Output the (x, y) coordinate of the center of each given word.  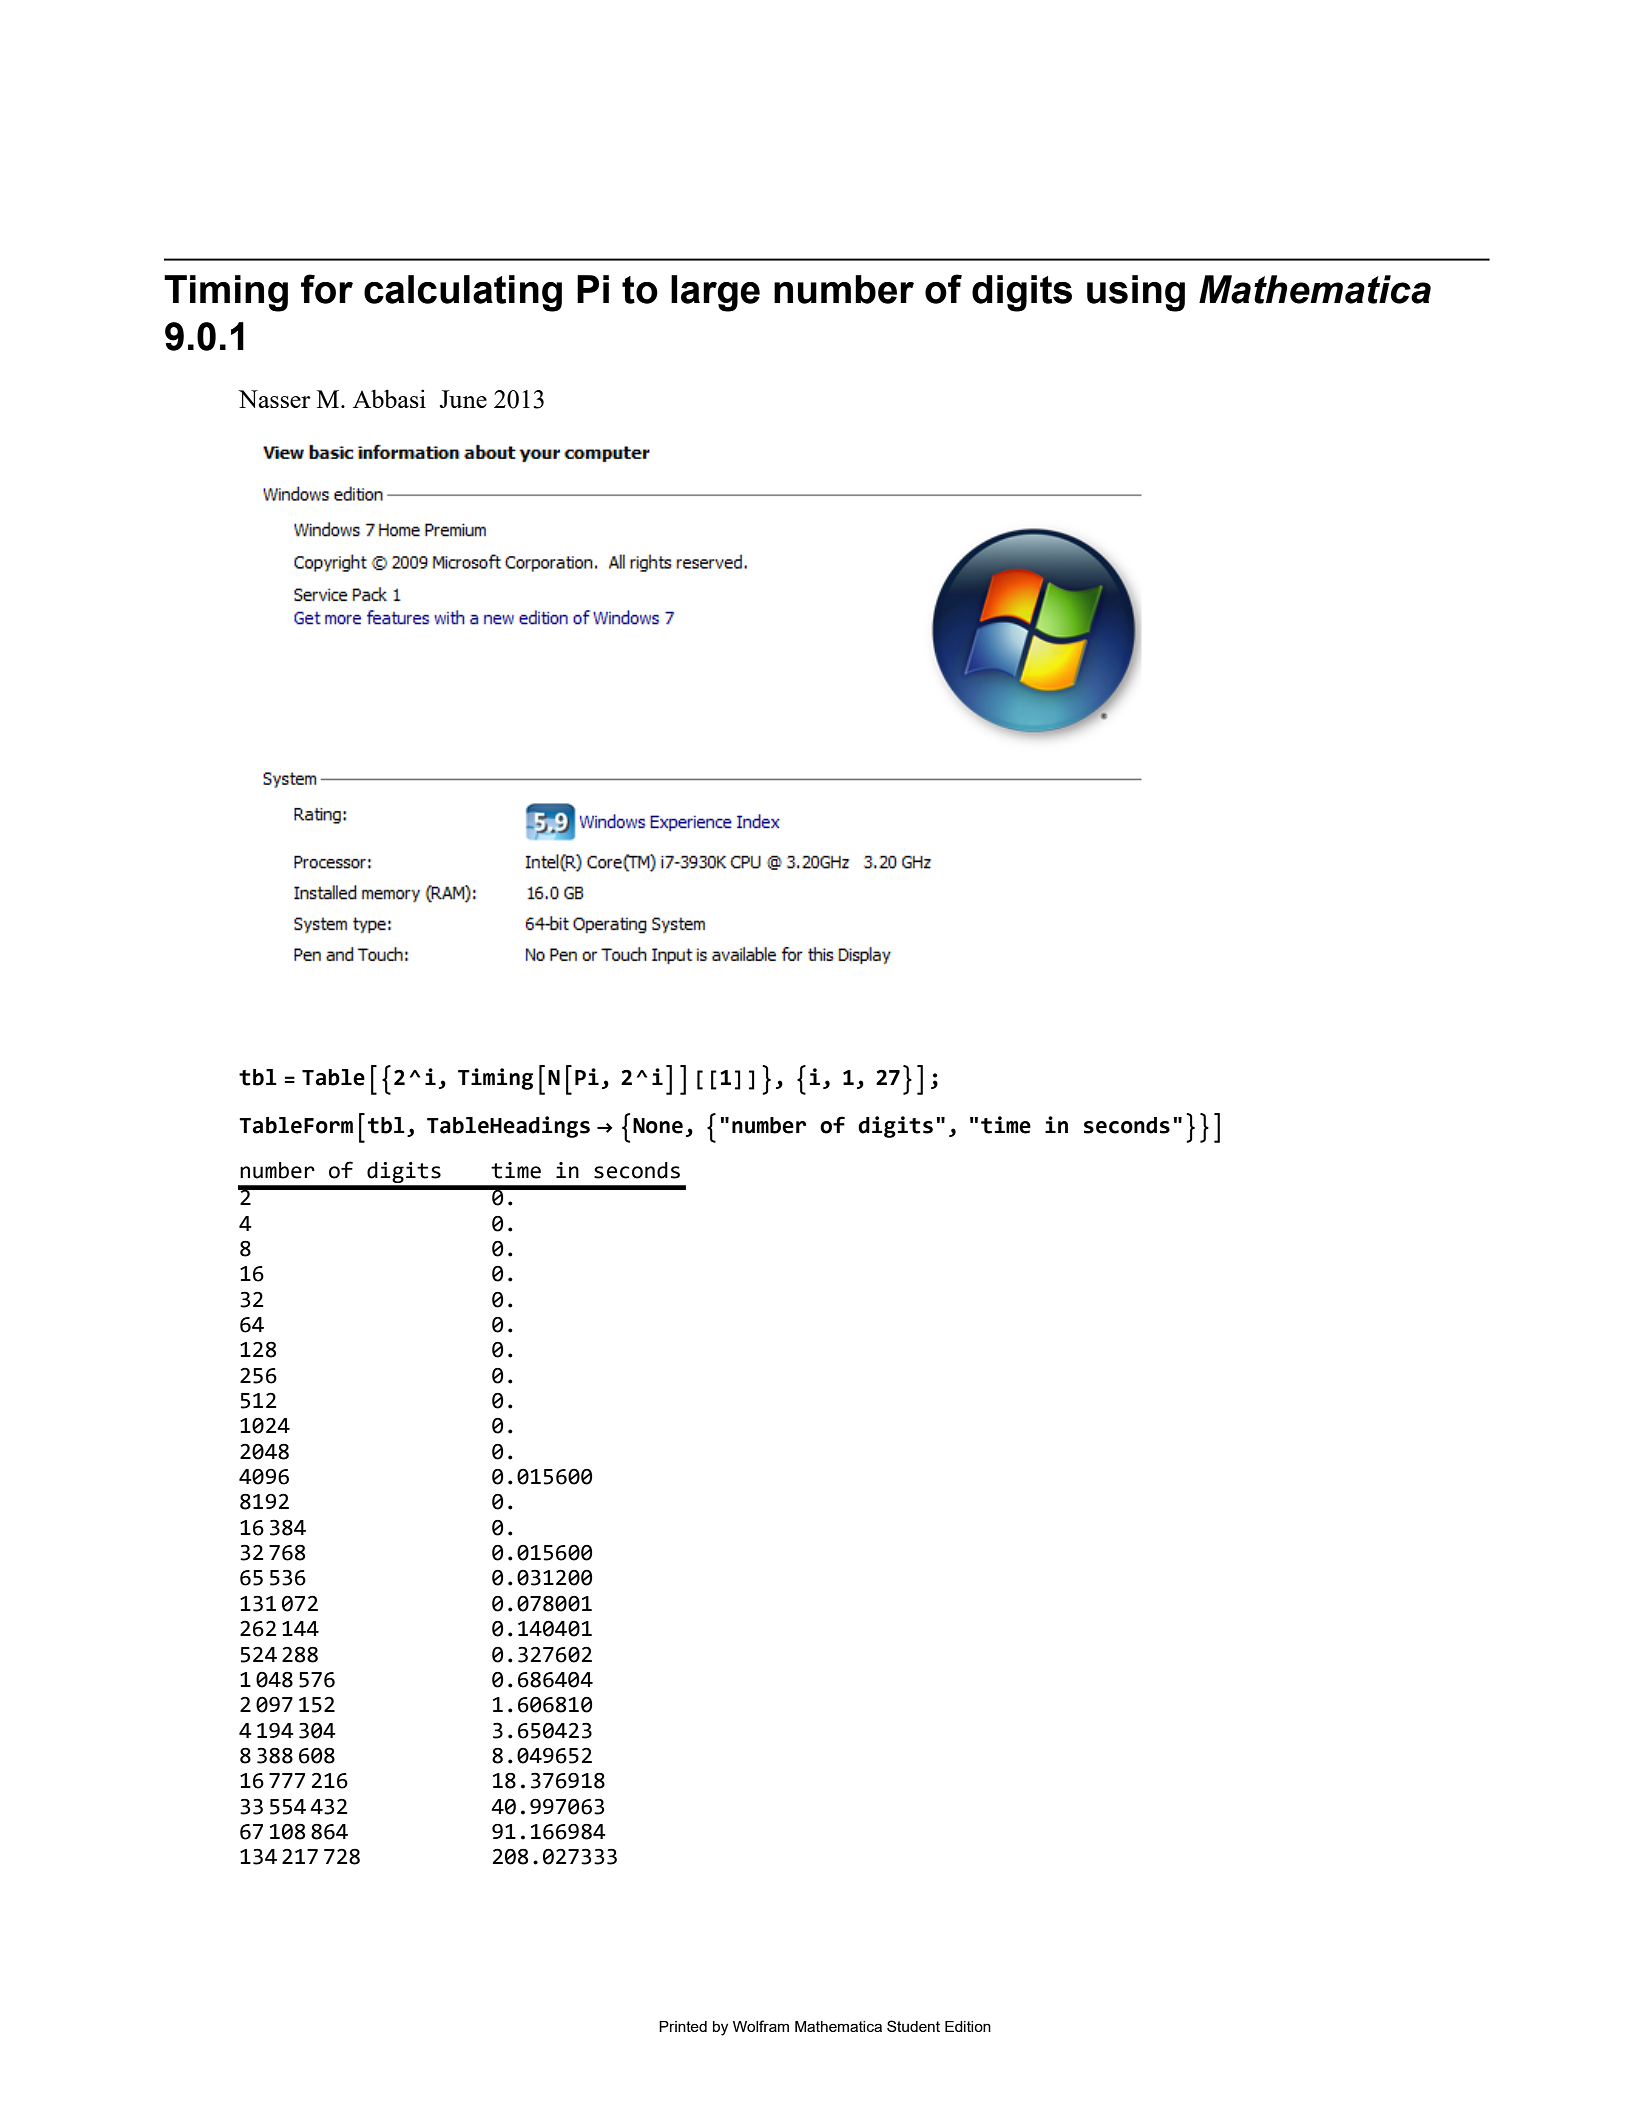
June (463, 399)
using (1136, 293)
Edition (968, 2026)
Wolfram (761, 2026)
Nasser (274, 399)
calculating (463, 293)
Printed (683, 2026)
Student (913, 2026)
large (715, 293)
